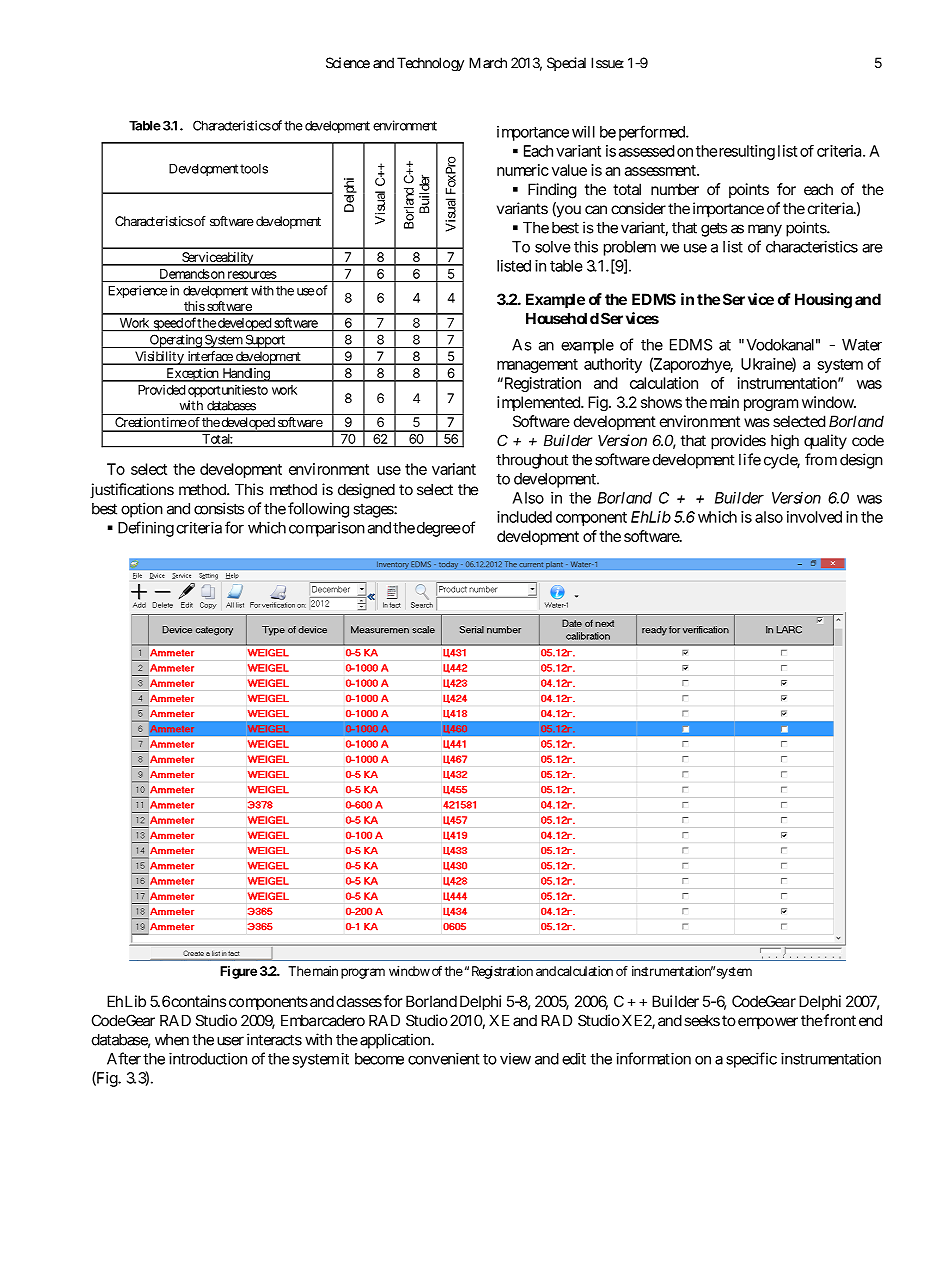  I want to click on interface, so click(209, 357).
